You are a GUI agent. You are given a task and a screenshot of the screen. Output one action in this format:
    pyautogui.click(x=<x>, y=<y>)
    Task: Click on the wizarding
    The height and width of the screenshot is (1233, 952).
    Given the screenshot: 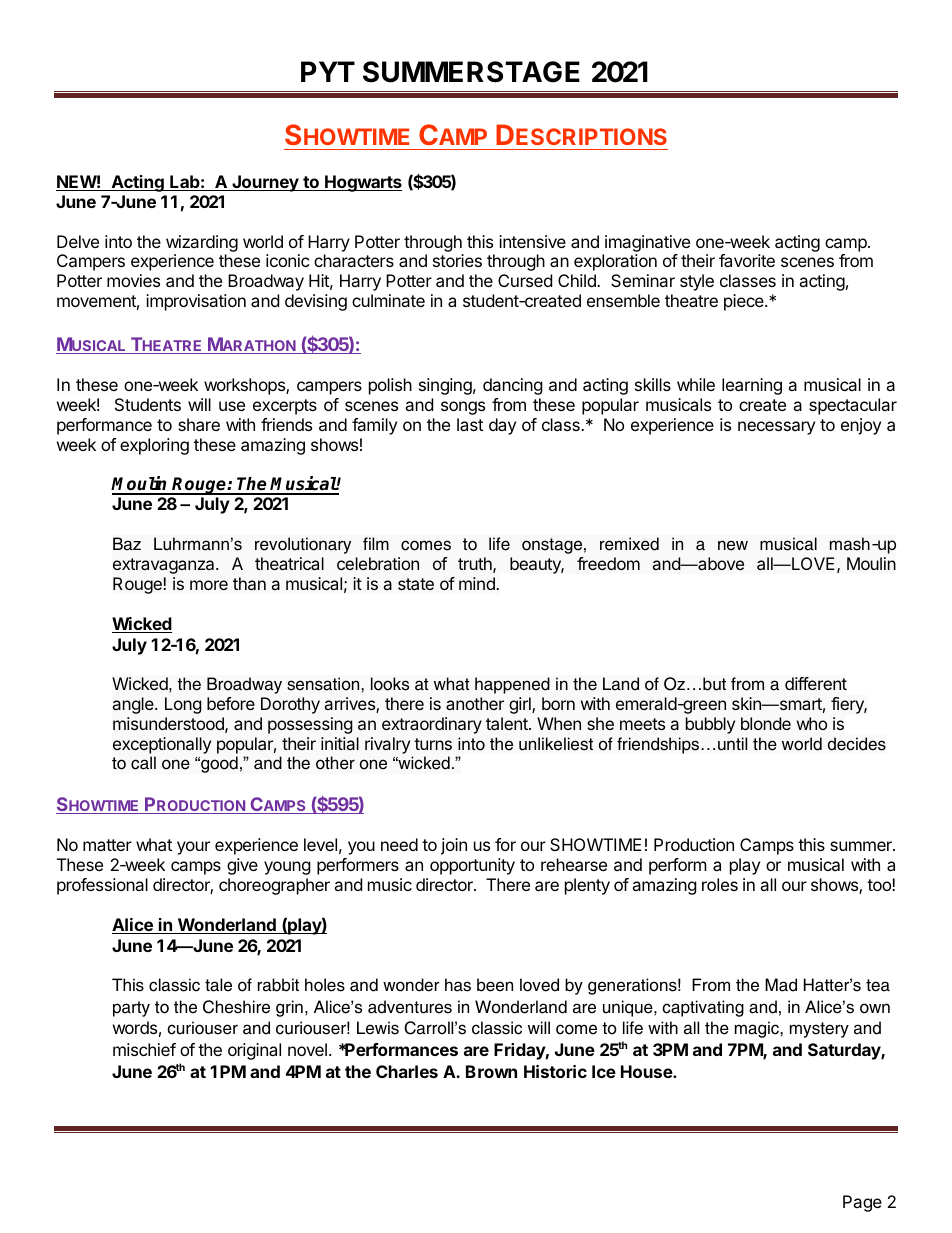 What is the action you would take?
    pyautogui.click(x=202, y=243)
